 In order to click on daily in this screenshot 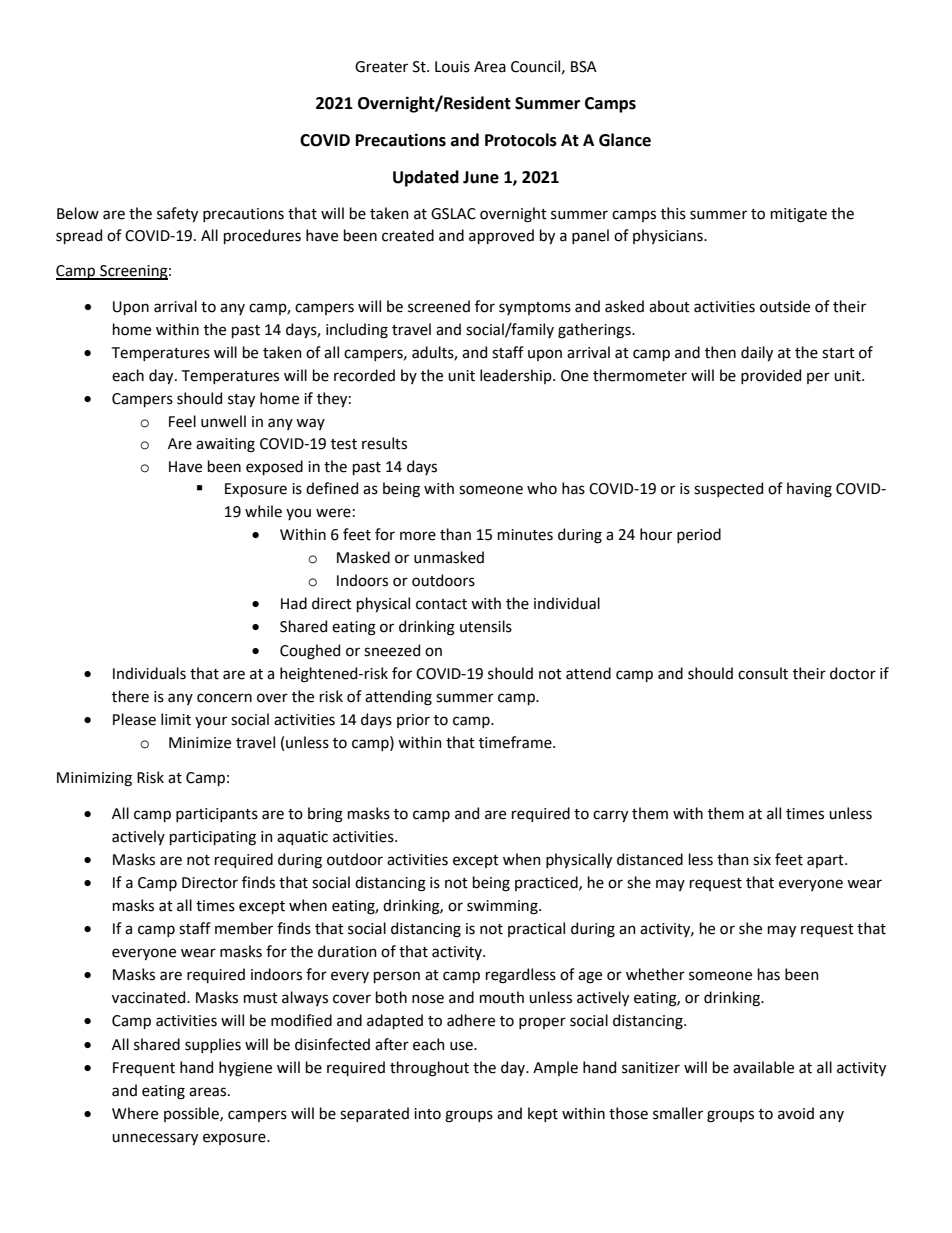, I will do `click(757, 353)`.
